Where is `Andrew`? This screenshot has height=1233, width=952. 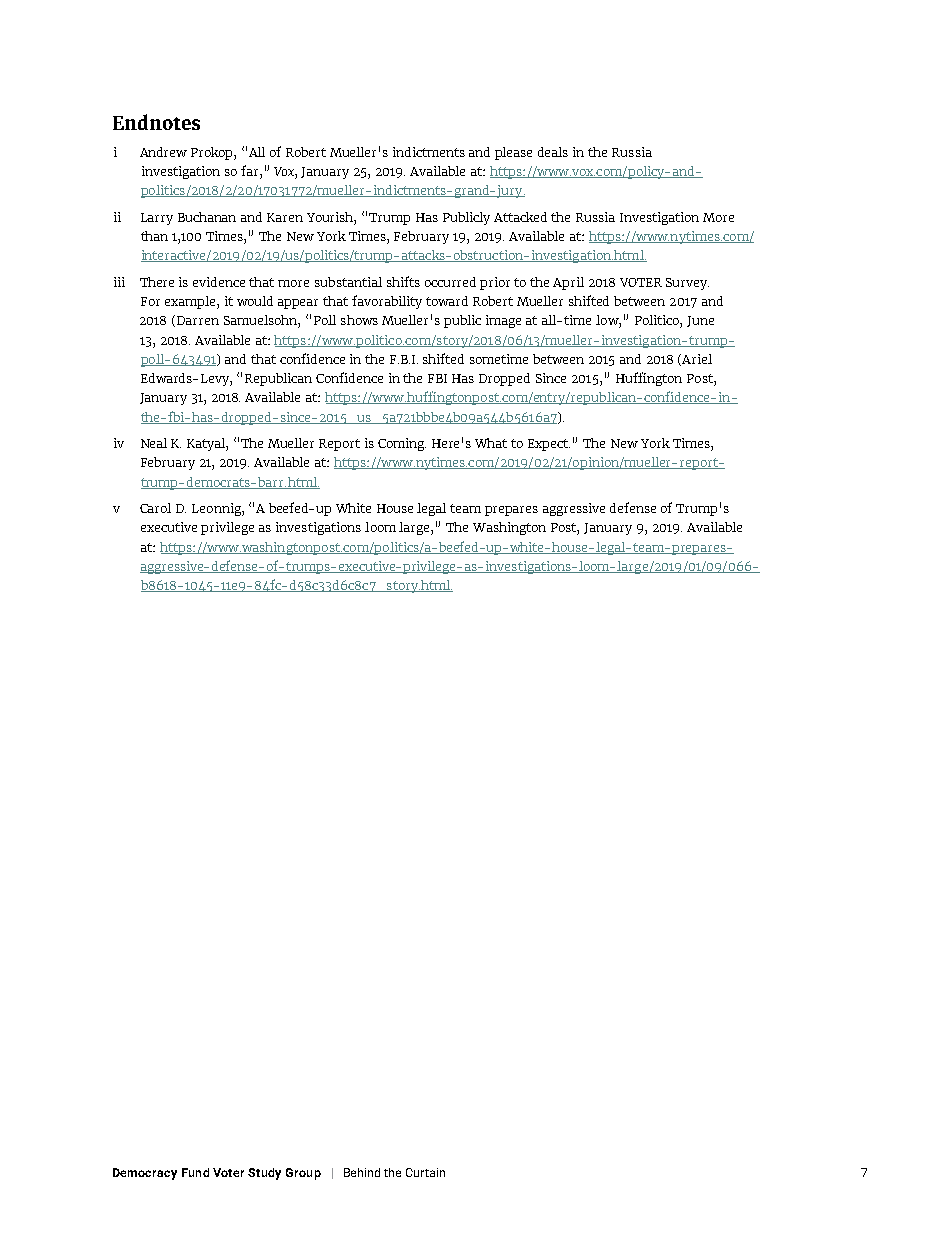 Andrew is located at coordinates (163, 152).
